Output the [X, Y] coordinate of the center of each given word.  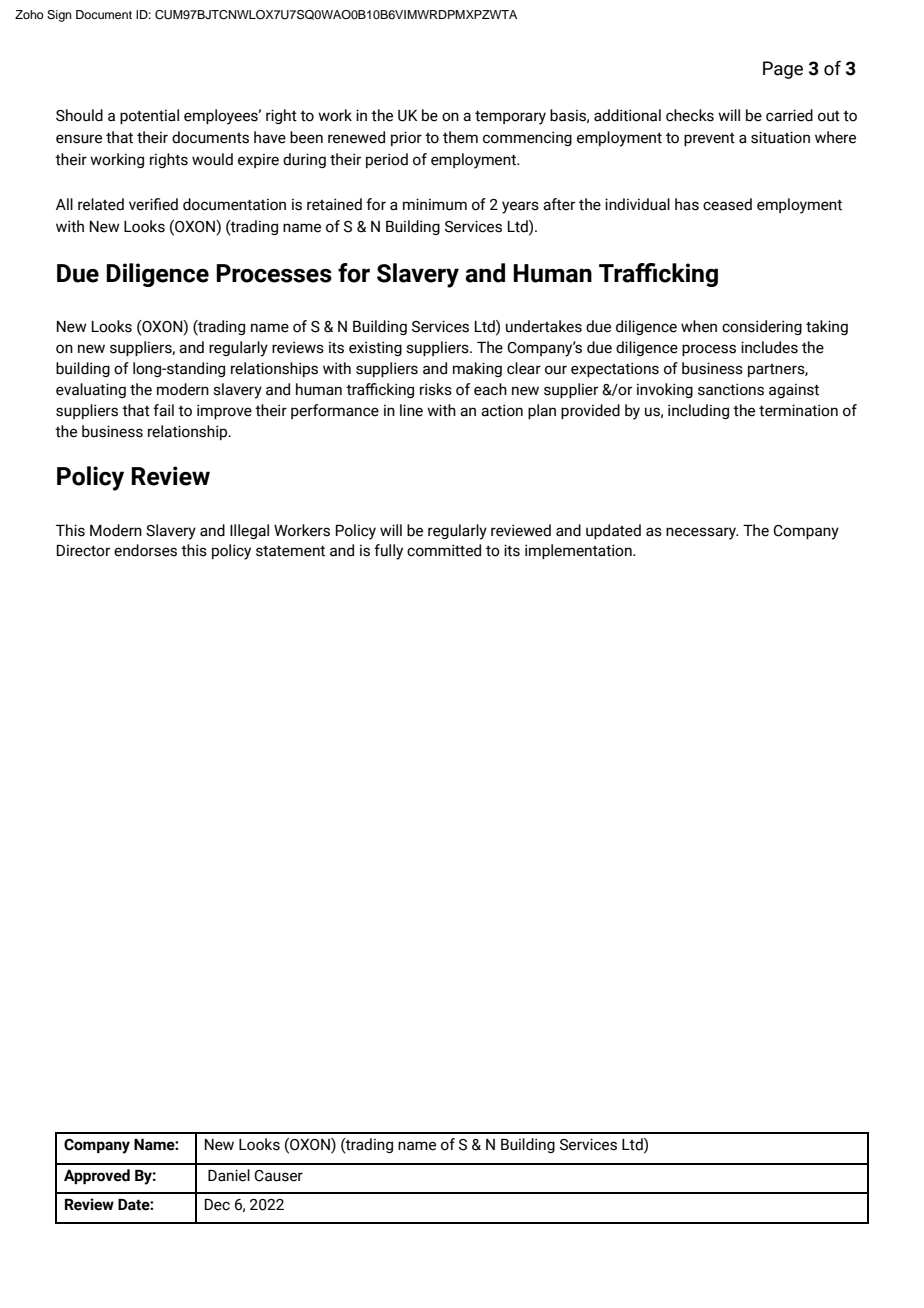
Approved [97, 1176]
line [411, 410]
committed [444, 550]
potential [149, 116]
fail [163, 410]
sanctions [731, 389]
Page [783, 70]
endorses [145, 550]
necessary [702, 533]
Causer [278, 1176]
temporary [510, 117]
